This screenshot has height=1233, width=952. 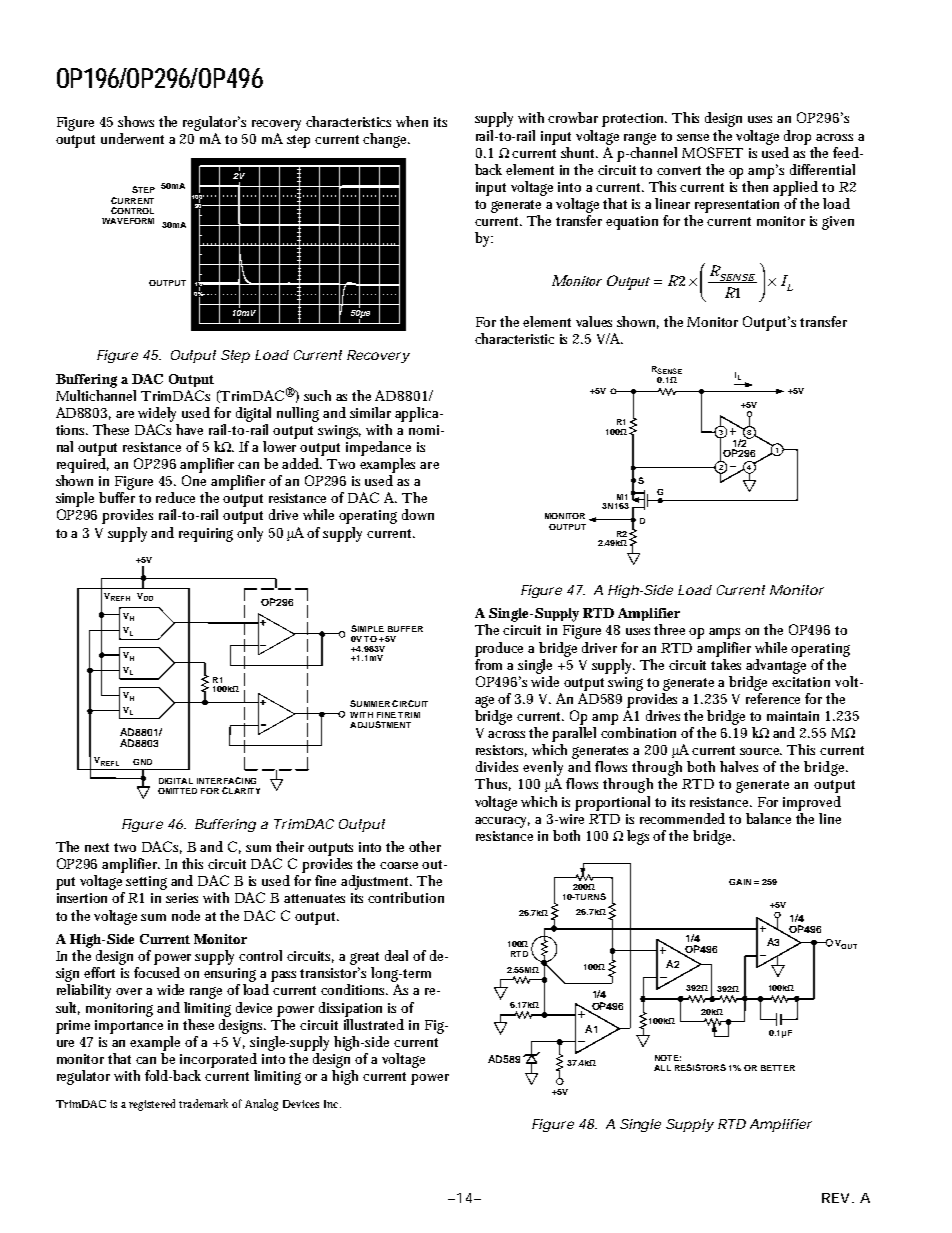 I want to click on Analog, so click(x=261, y=1105).
